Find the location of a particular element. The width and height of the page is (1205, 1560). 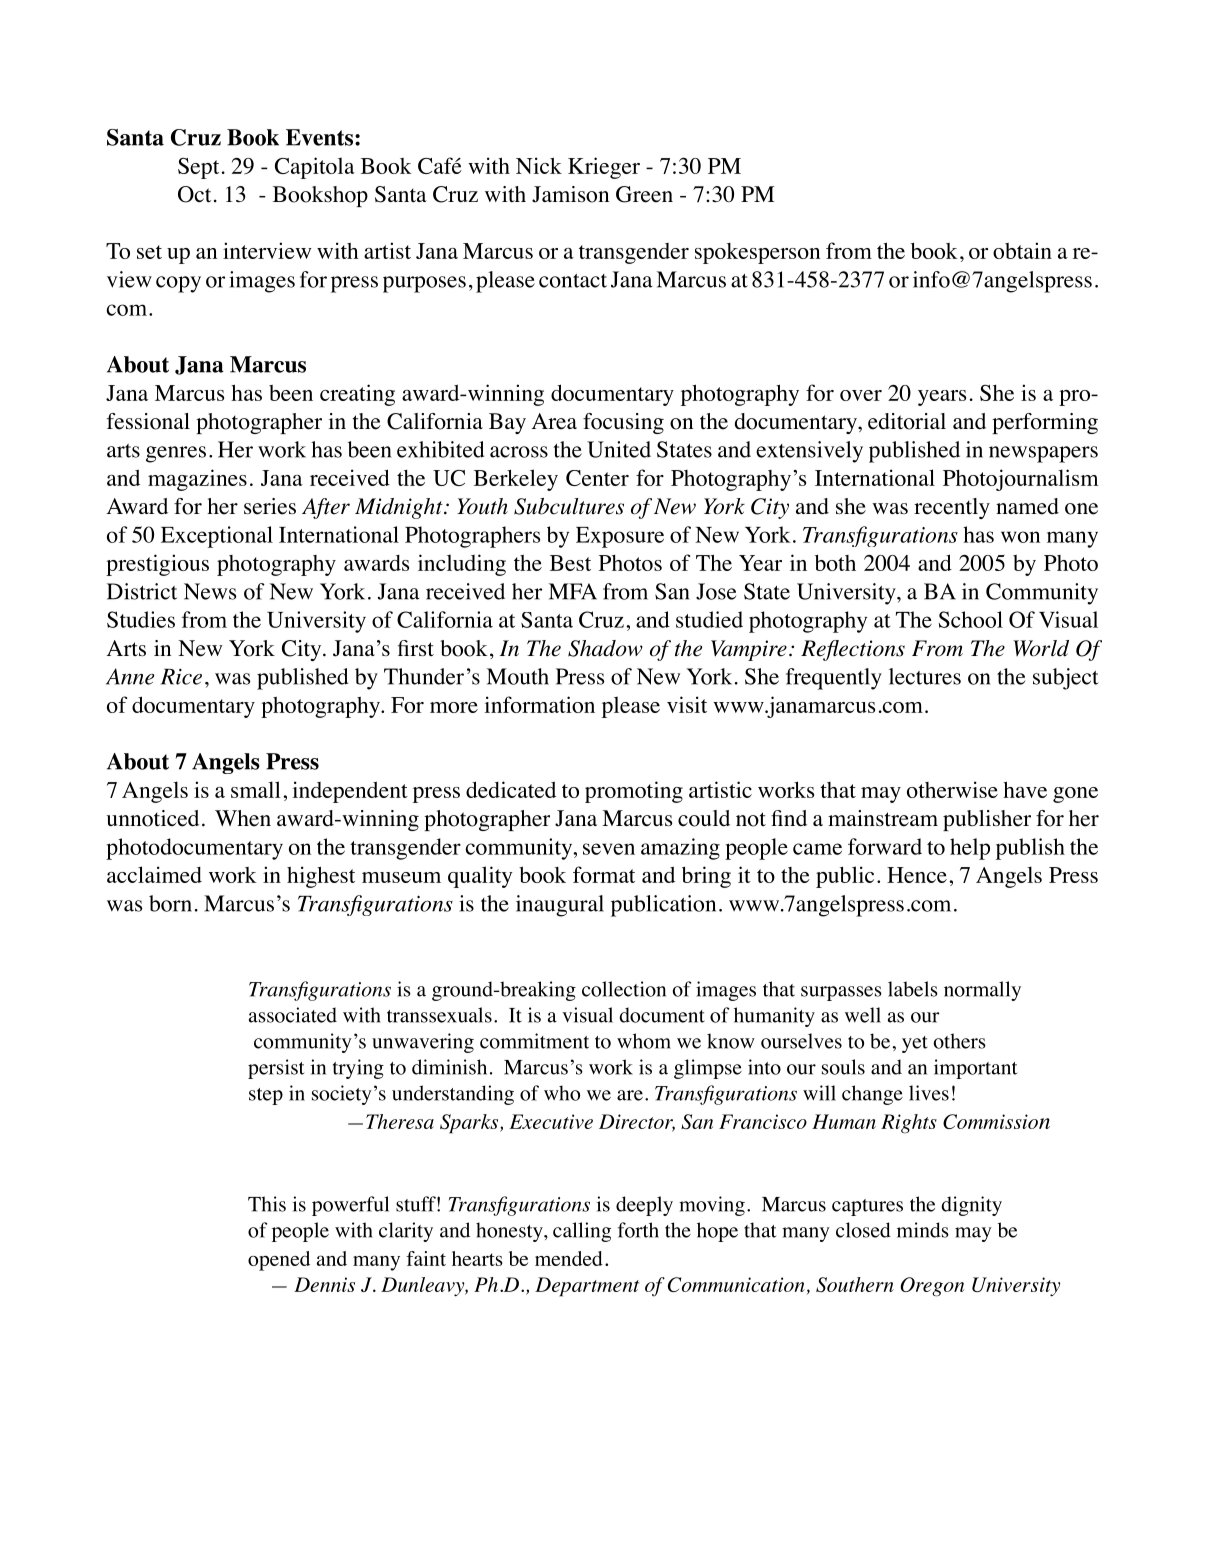

obtain is located at coordinates (1022, 250).
